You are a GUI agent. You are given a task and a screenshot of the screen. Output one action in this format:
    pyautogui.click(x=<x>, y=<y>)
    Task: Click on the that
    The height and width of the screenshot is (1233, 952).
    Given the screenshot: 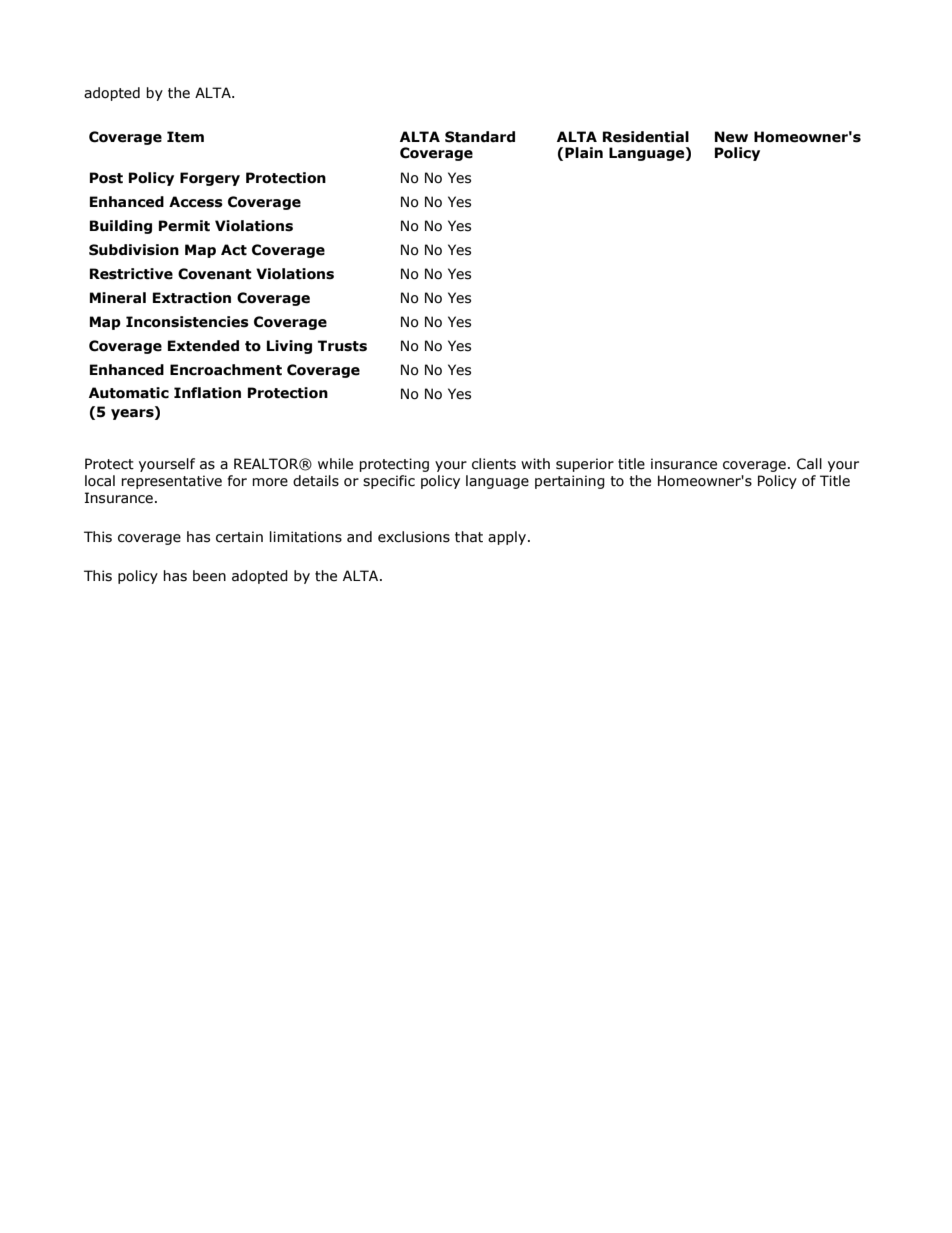 What is the action you would take?
    pyautogui.click(x=469, y=537)
